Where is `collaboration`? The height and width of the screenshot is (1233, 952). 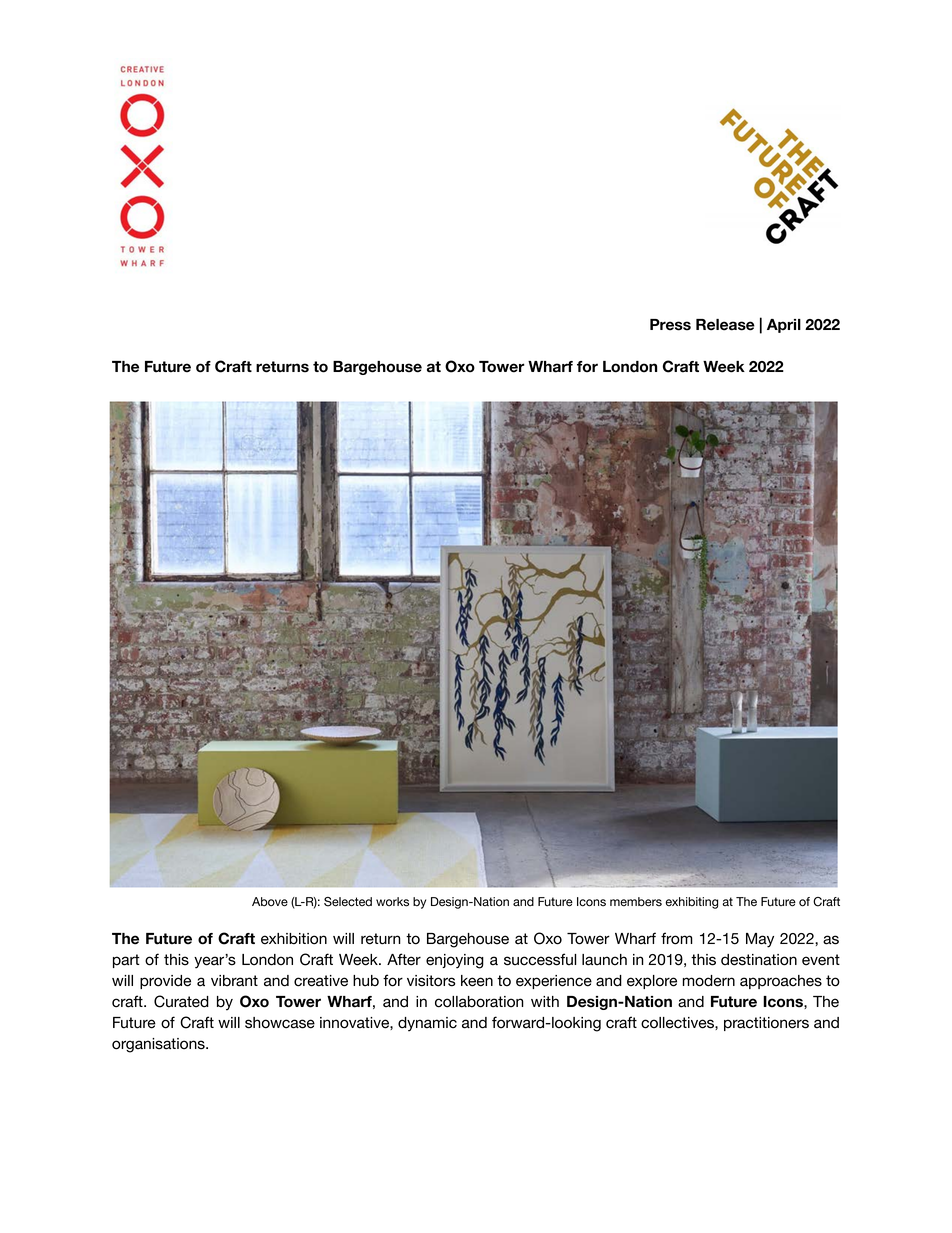
collaboration is located at coordinates (479, 1002).
